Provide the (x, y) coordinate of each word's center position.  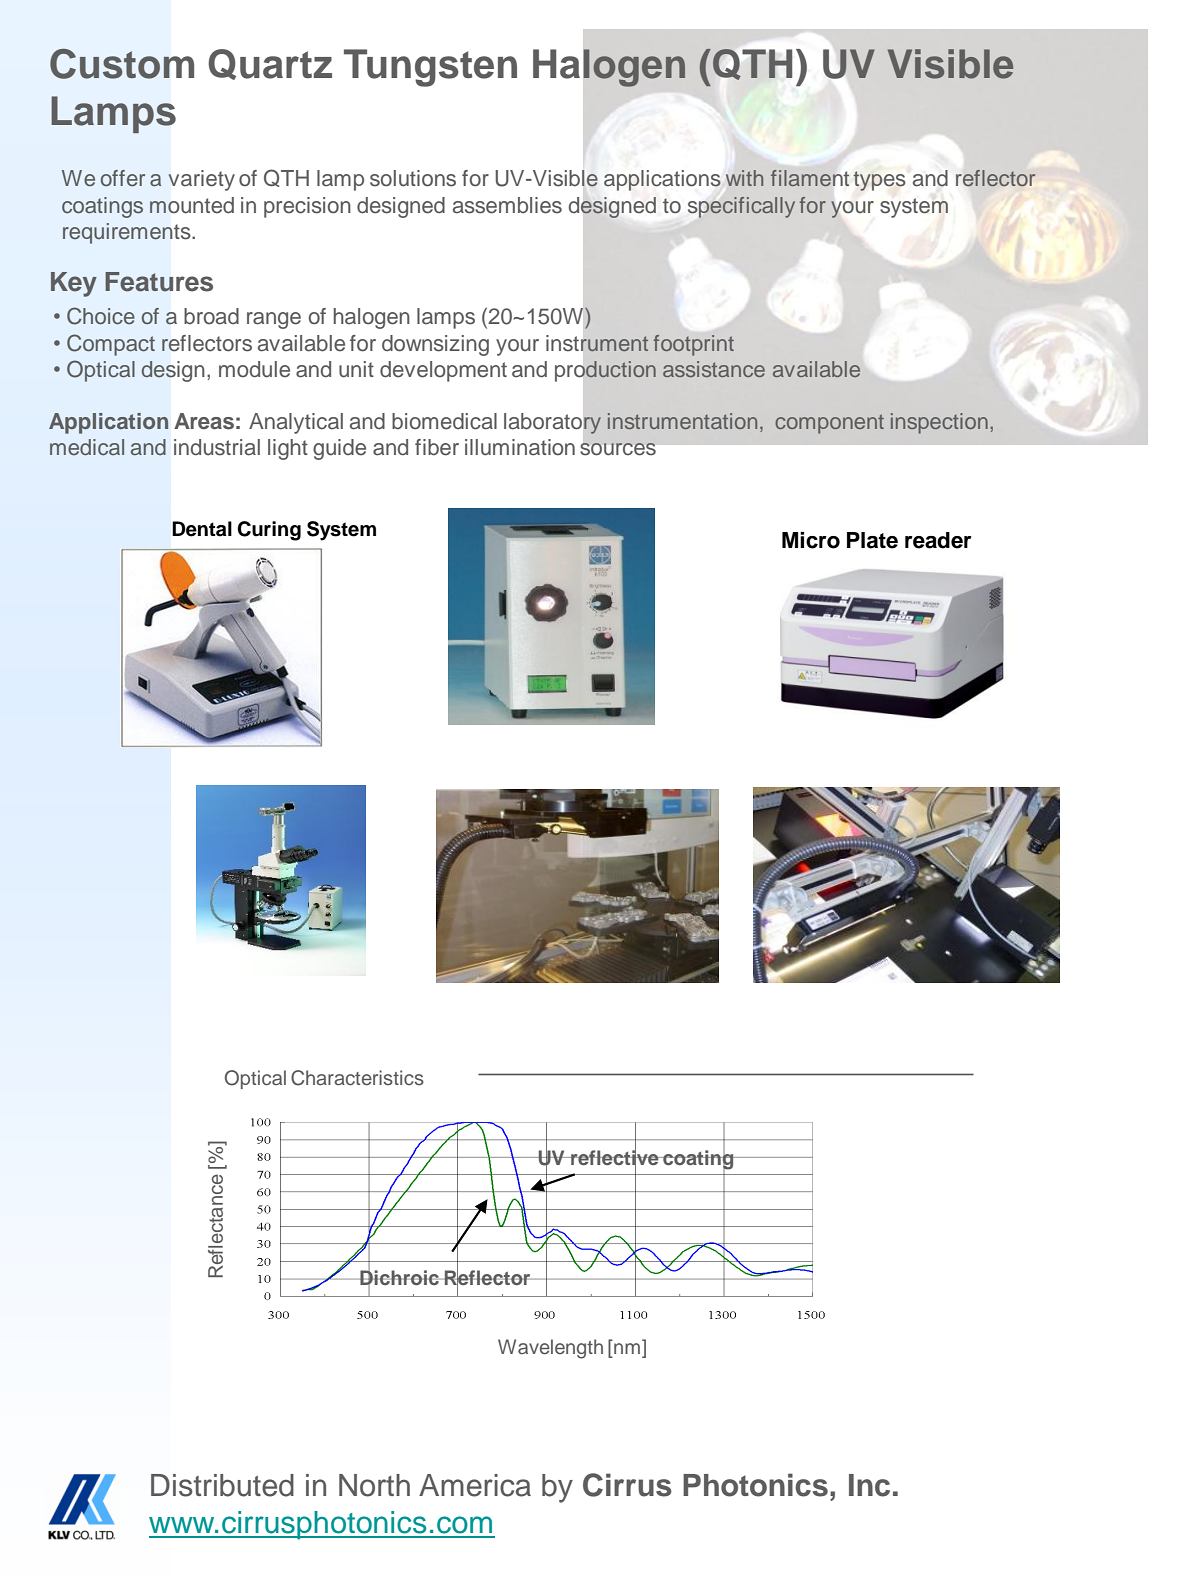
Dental (202, 529)
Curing (269, 531)
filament (810, 178)
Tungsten (430, 68)
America (475, 1485)
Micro (811, 540)
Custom (122, 64)
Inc (869, 1485)
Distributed (222, 1485)
